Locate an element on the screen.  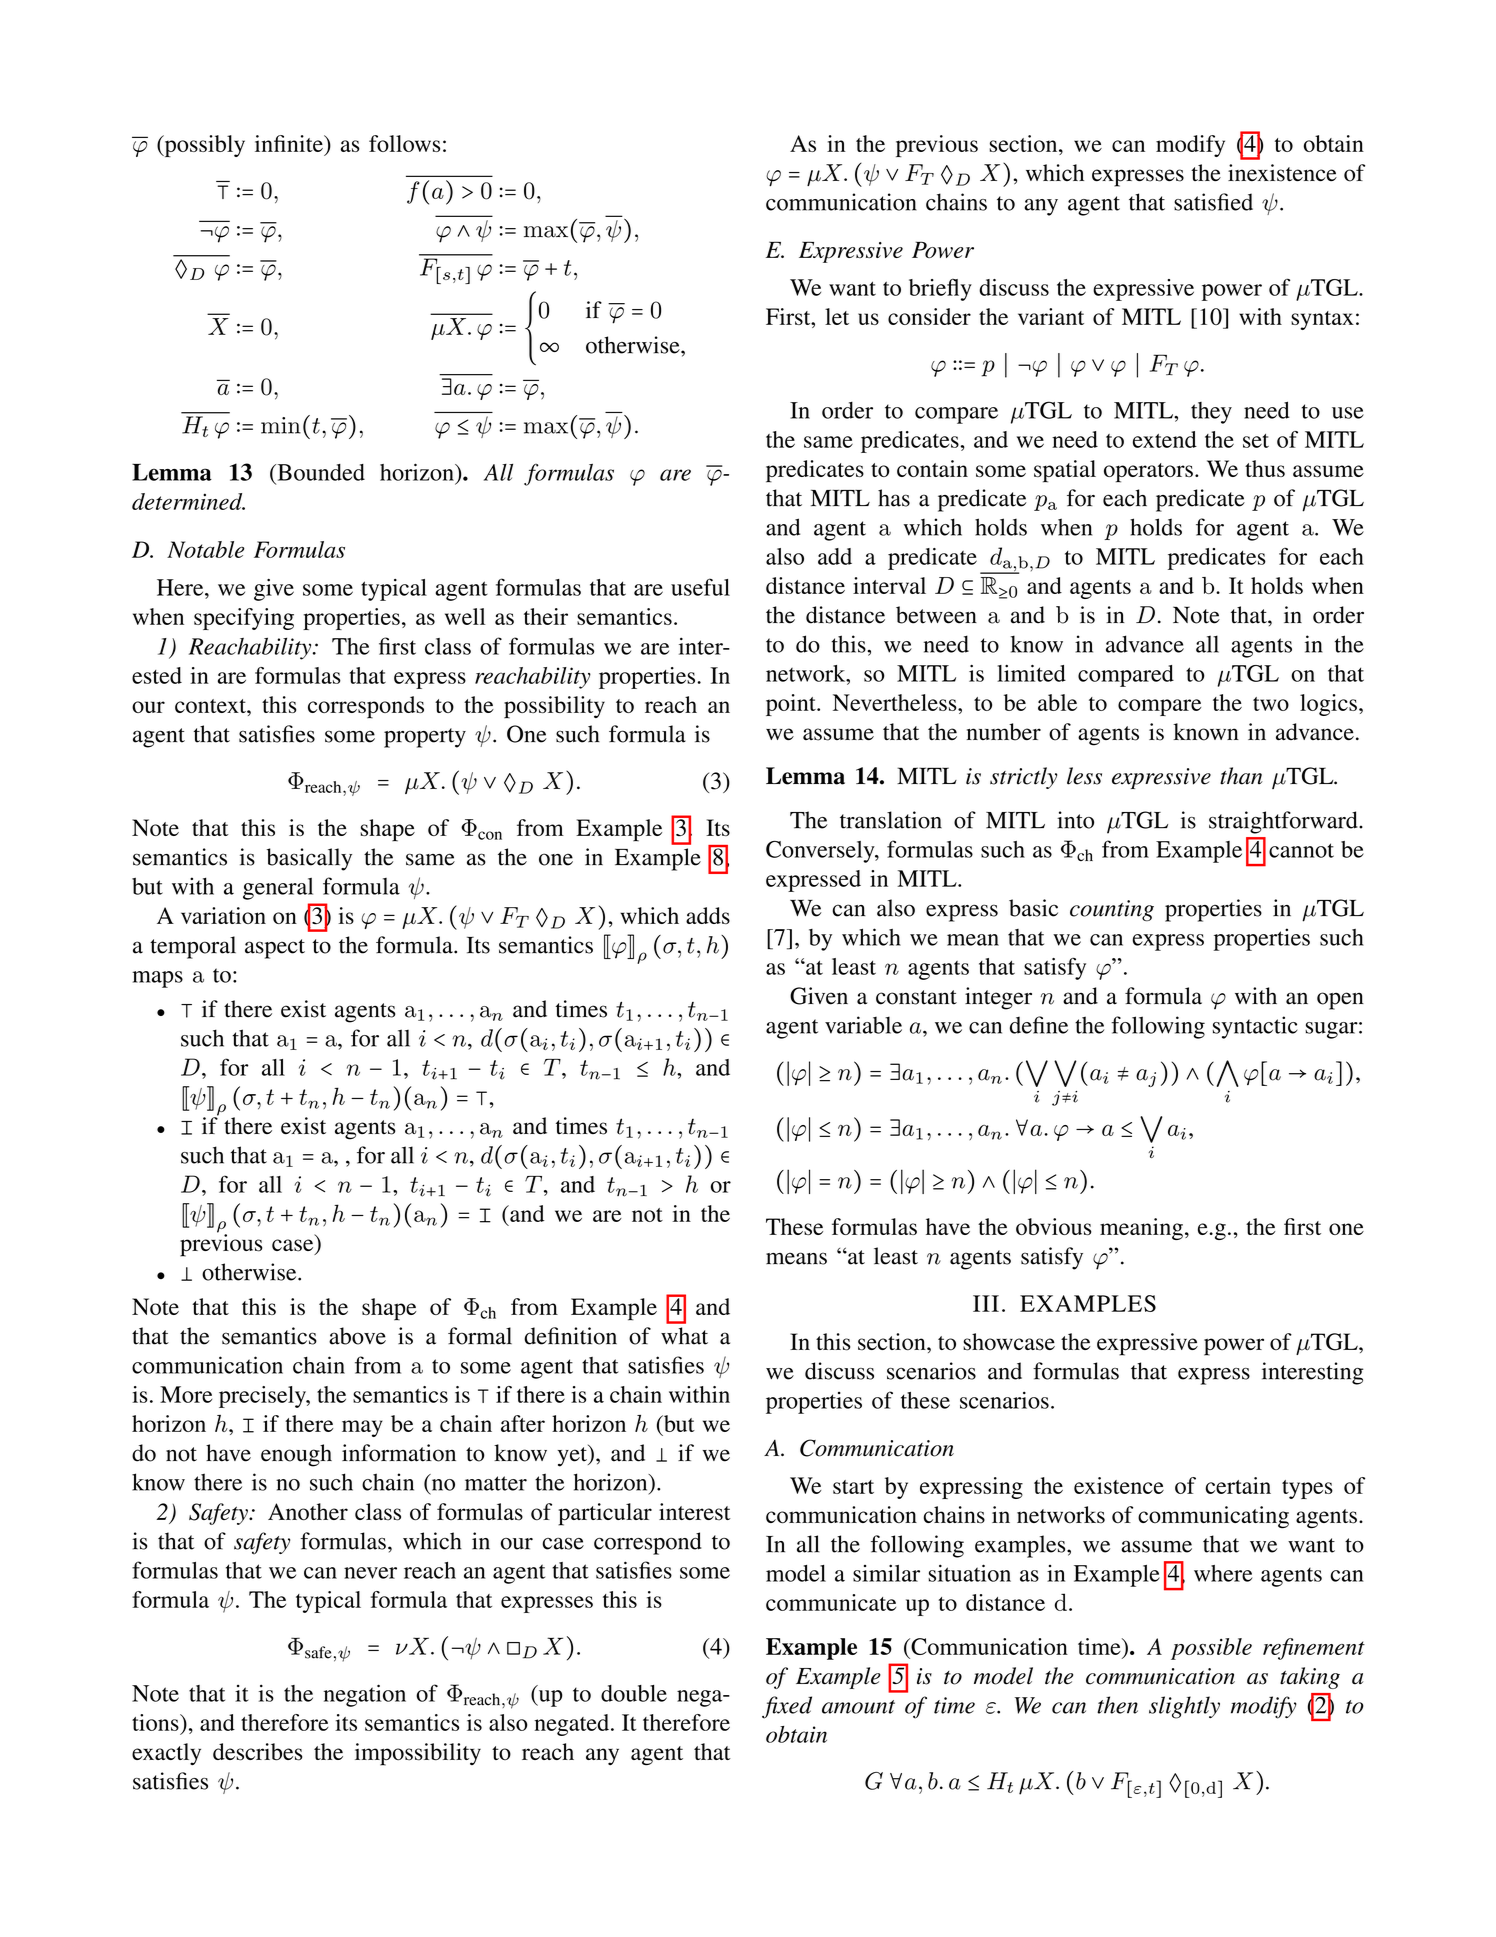
obvious is located at coordinates (1054, 1226).
